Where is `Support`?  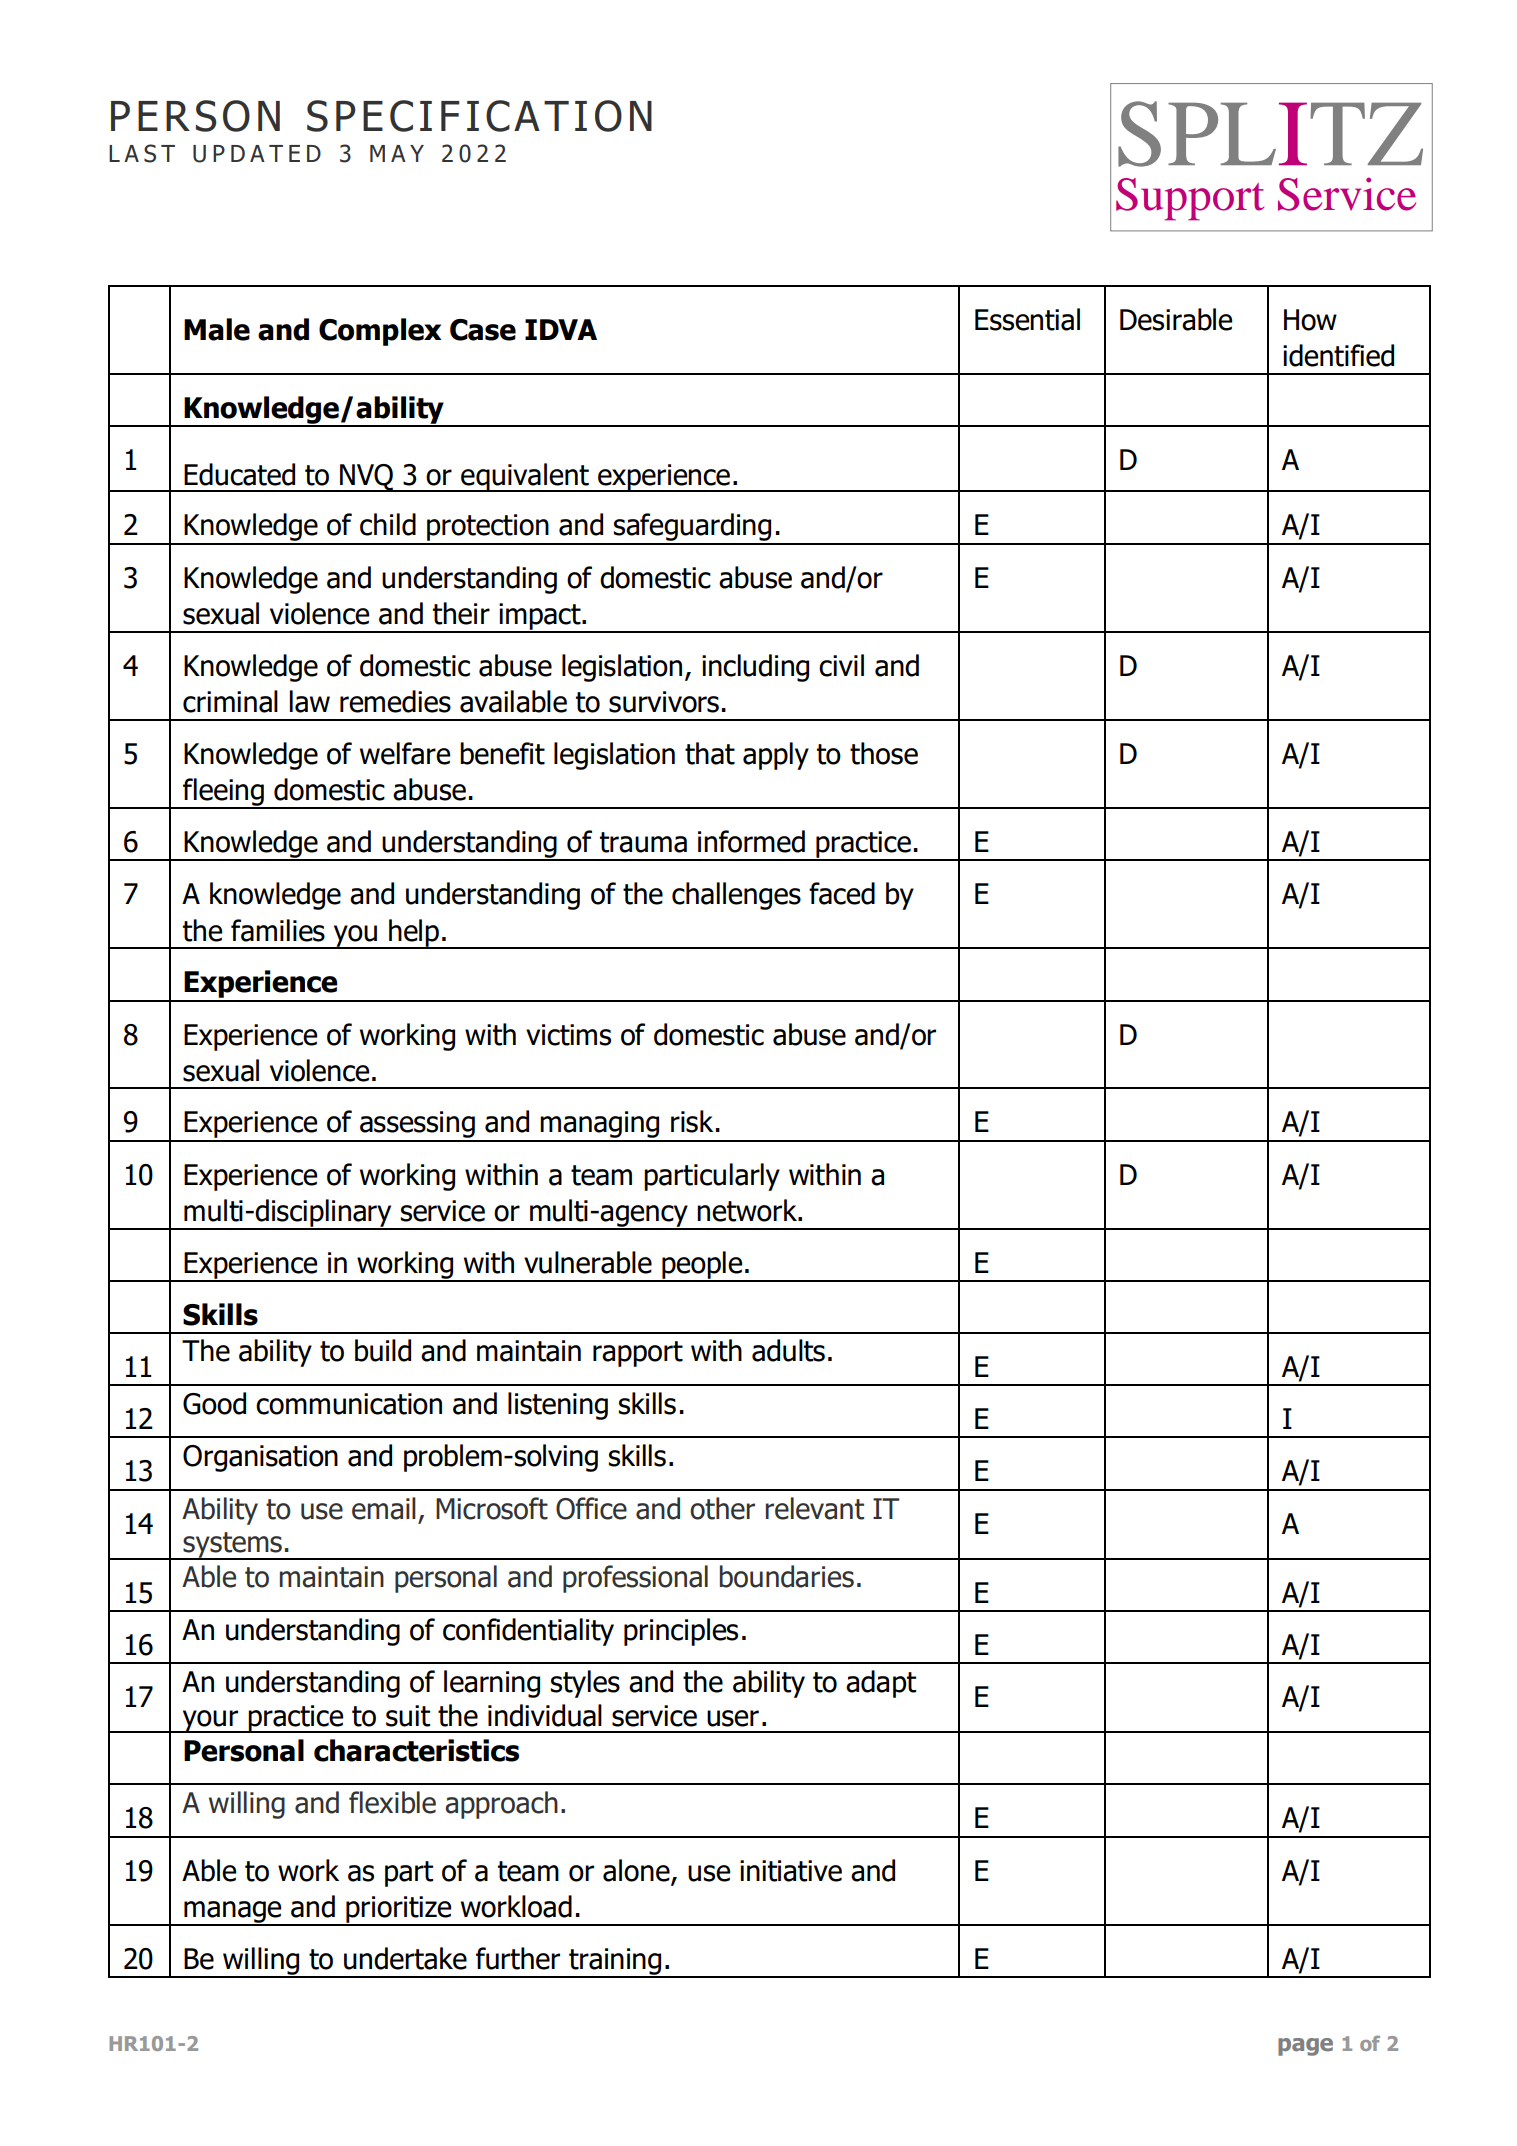 Support is located at coordinates (1190, 199).
